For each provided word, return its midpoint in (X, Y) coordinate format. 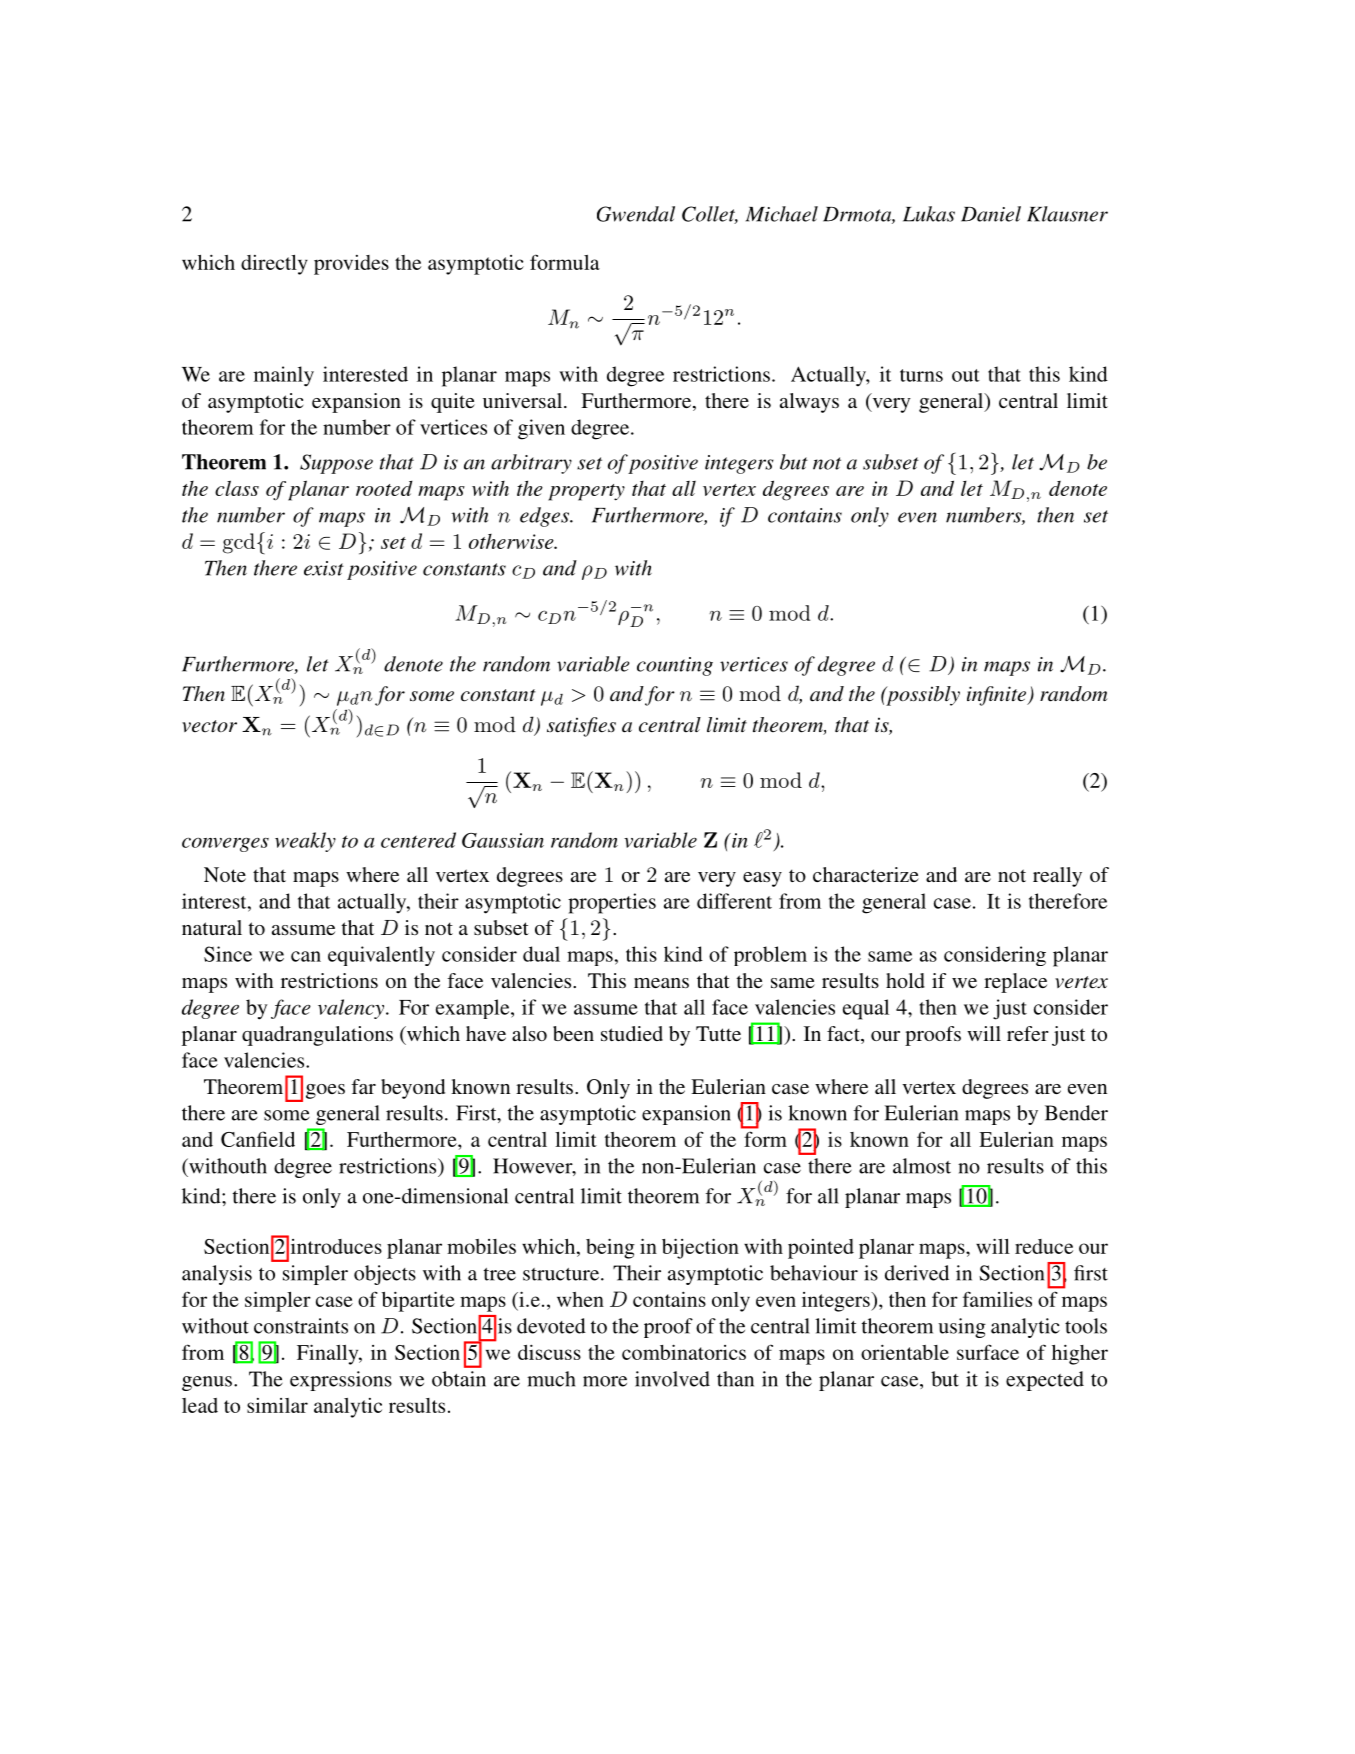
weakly (305, 842)
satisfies (581, 727)
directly (274, 265)
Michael (782, 214)
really (1057, 877)
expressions (341, 1381)
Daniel (991, 214)
